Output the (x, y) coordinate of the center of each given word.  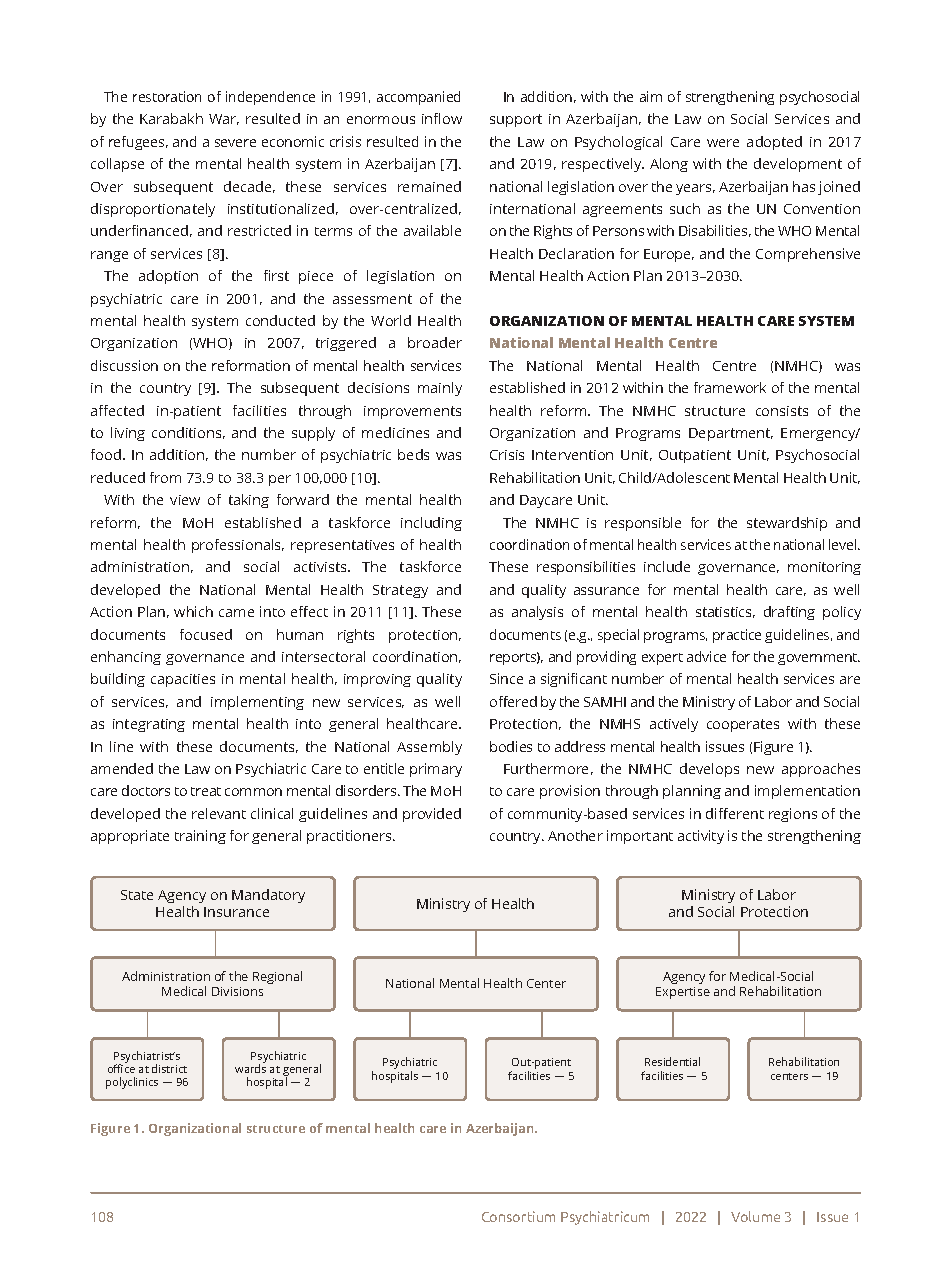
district (169, 1068)
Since (506, 678)
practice (737, 636)
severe (235, 143)
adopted (774, 143)
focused (206, 634)
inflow (442, 118)
